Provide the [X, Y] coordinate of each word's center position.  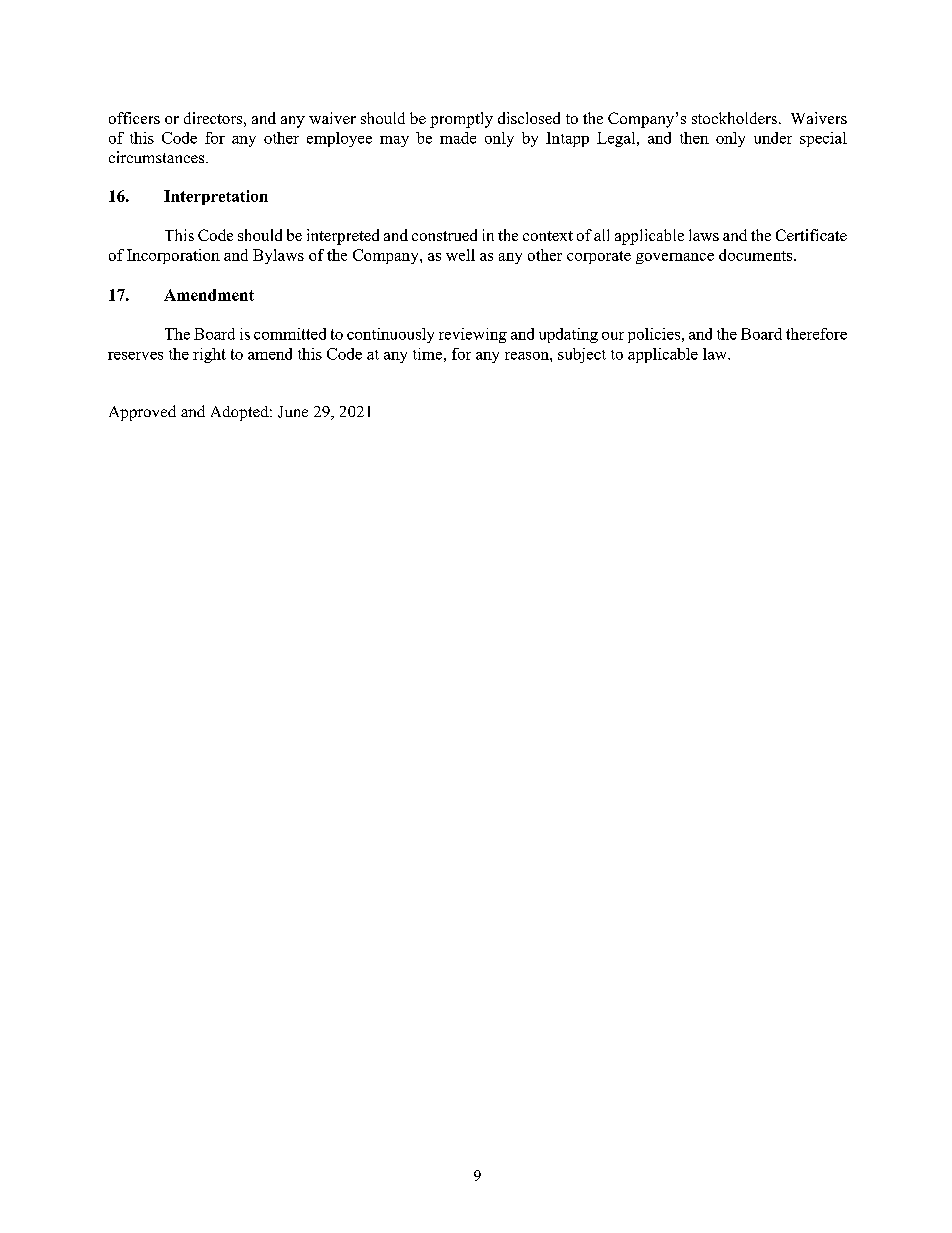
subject [582, 355]
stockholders [734, 118]
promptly [461, 120]
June [293, 412]
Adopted [241, 413]
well [460, 255]
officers [134, 118]
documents [757, 255]
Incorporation [173, 256]
